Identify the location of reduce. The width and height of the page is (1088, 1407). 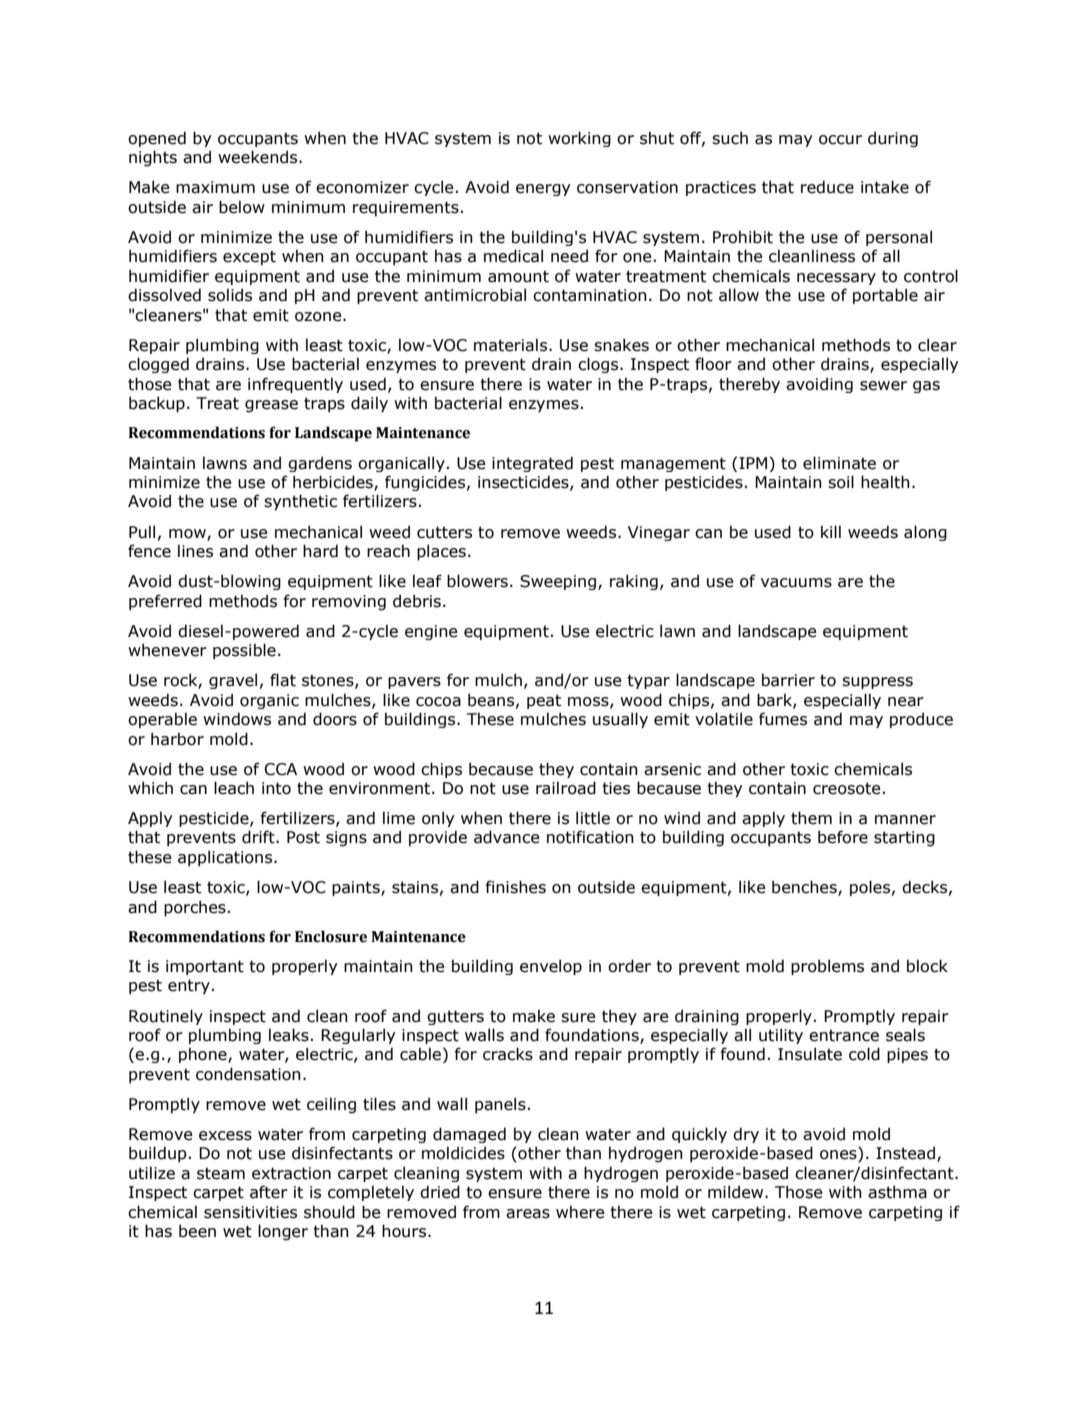
(827, 187).
